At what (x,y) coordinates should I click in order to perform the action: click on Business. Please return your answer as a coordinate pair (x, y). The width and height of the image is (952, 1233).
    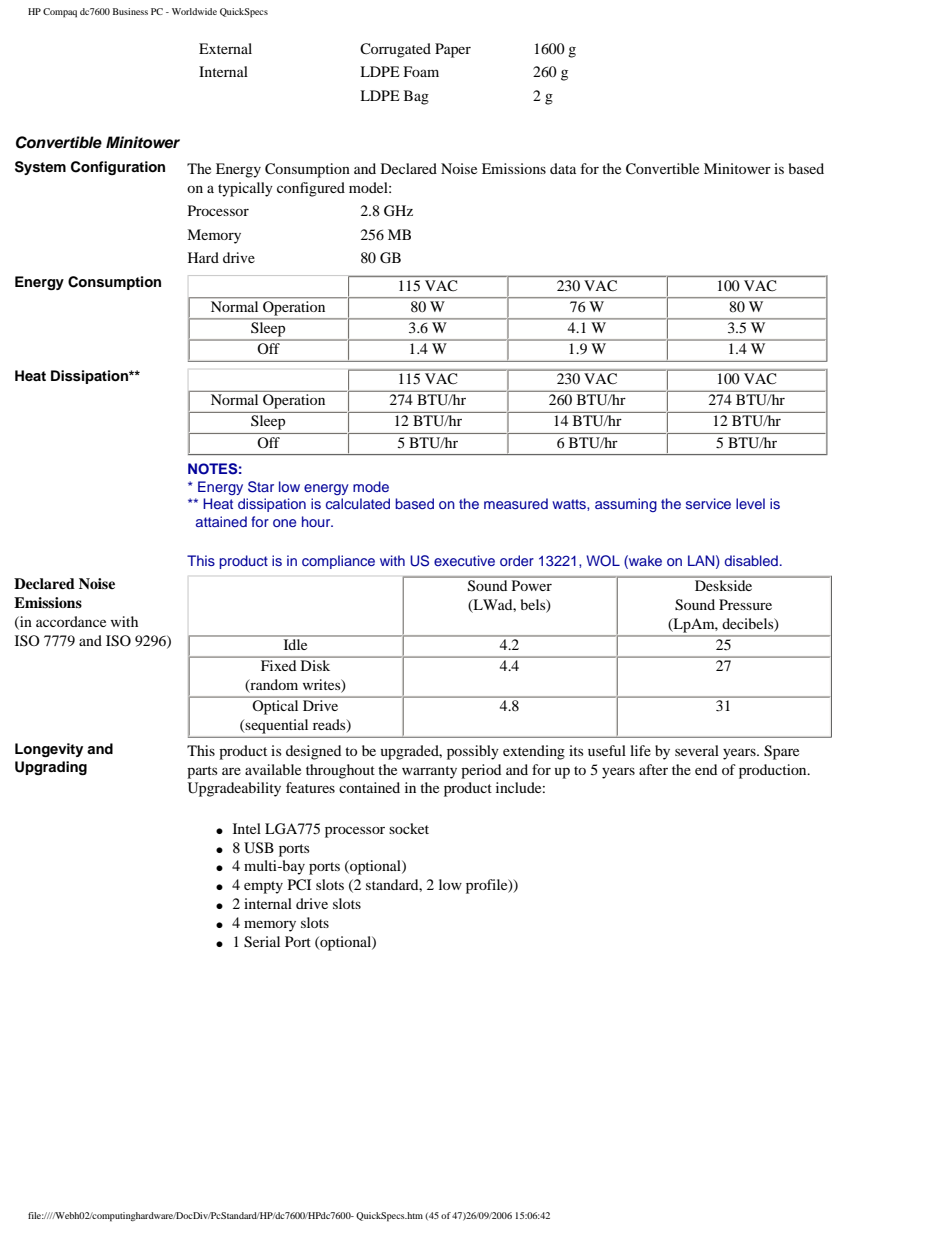
    Looking at the image, I should click on (130, 11).
